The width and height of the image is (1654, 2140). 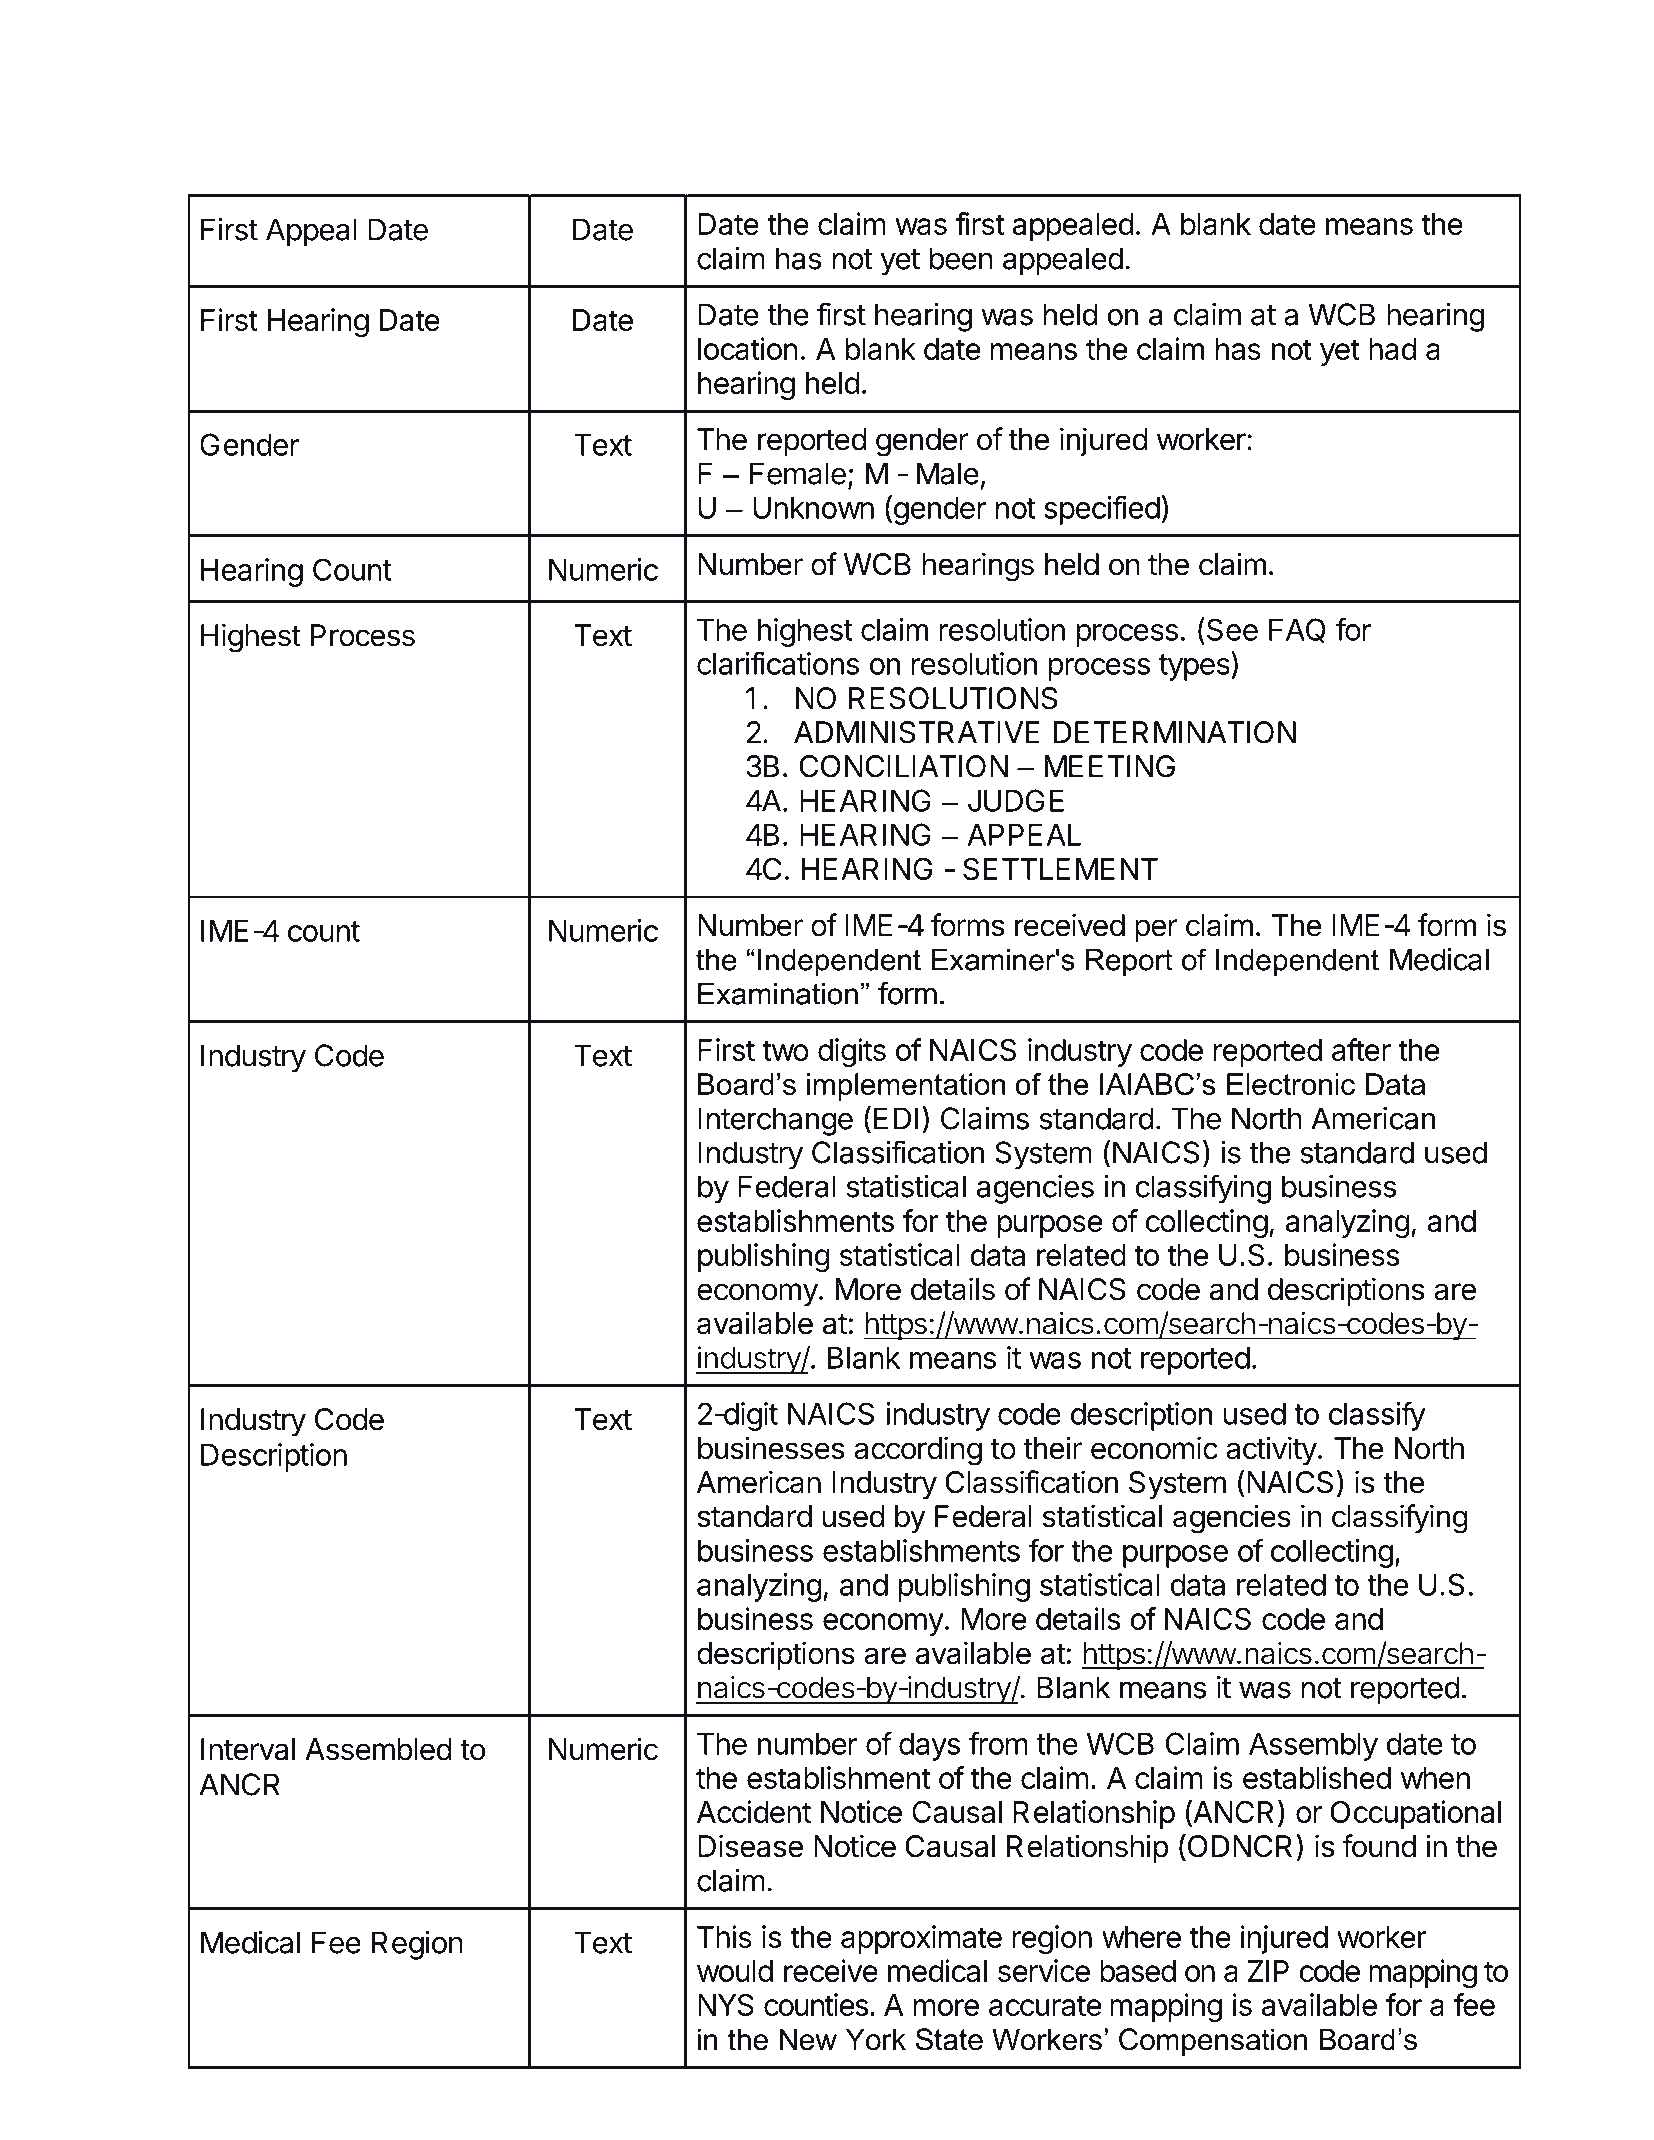 What do you see at coordinates (378, 1749) in the image?
I see `Assembled` at bounding box center [378, 1749].
